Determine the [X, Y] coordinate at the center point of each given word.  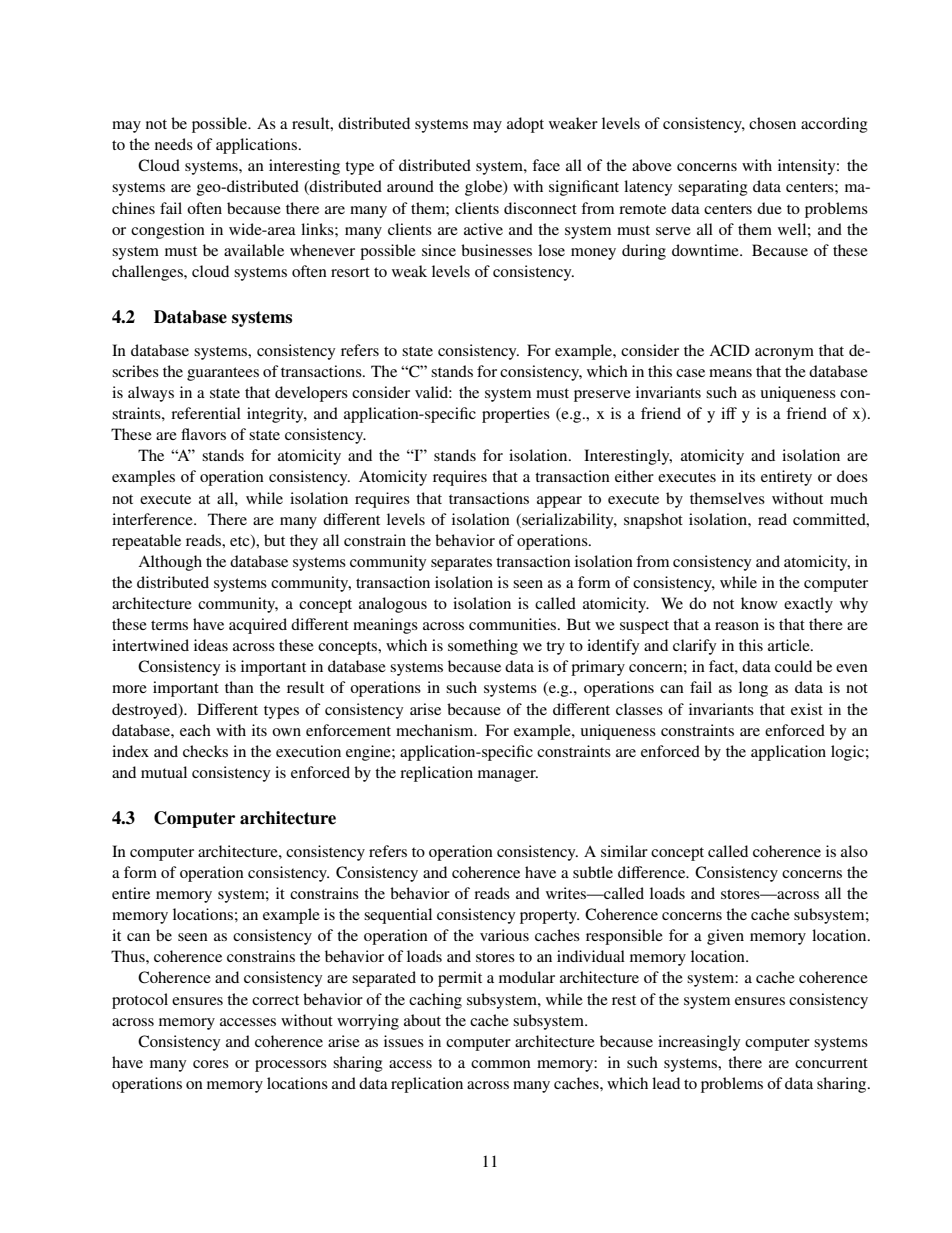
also [854, 851]
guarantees [223, 374]
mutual [164, 772]
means [730, 373]
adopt [525, 125]
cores [211, 1064]
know [759, 603]
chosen [772, 123]
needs [174, 144]
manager [508, 776]
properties [516, 415]
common [501, 1064]
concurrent [831, 1063]
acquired [258, 626]
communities [514, 624]
